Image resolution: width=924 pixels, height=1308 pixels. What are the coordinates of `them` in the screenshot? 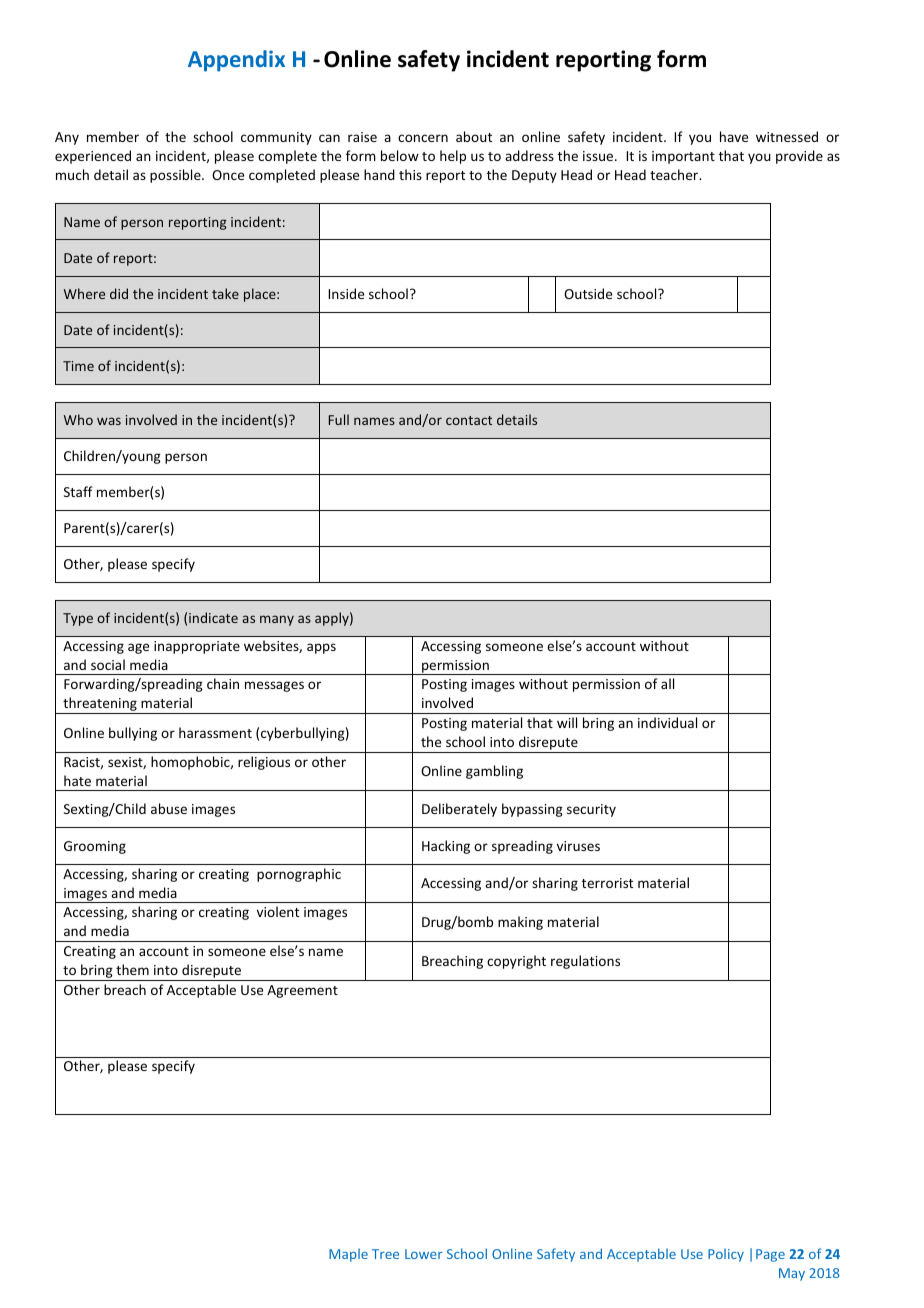 It's located at (132, 969).
